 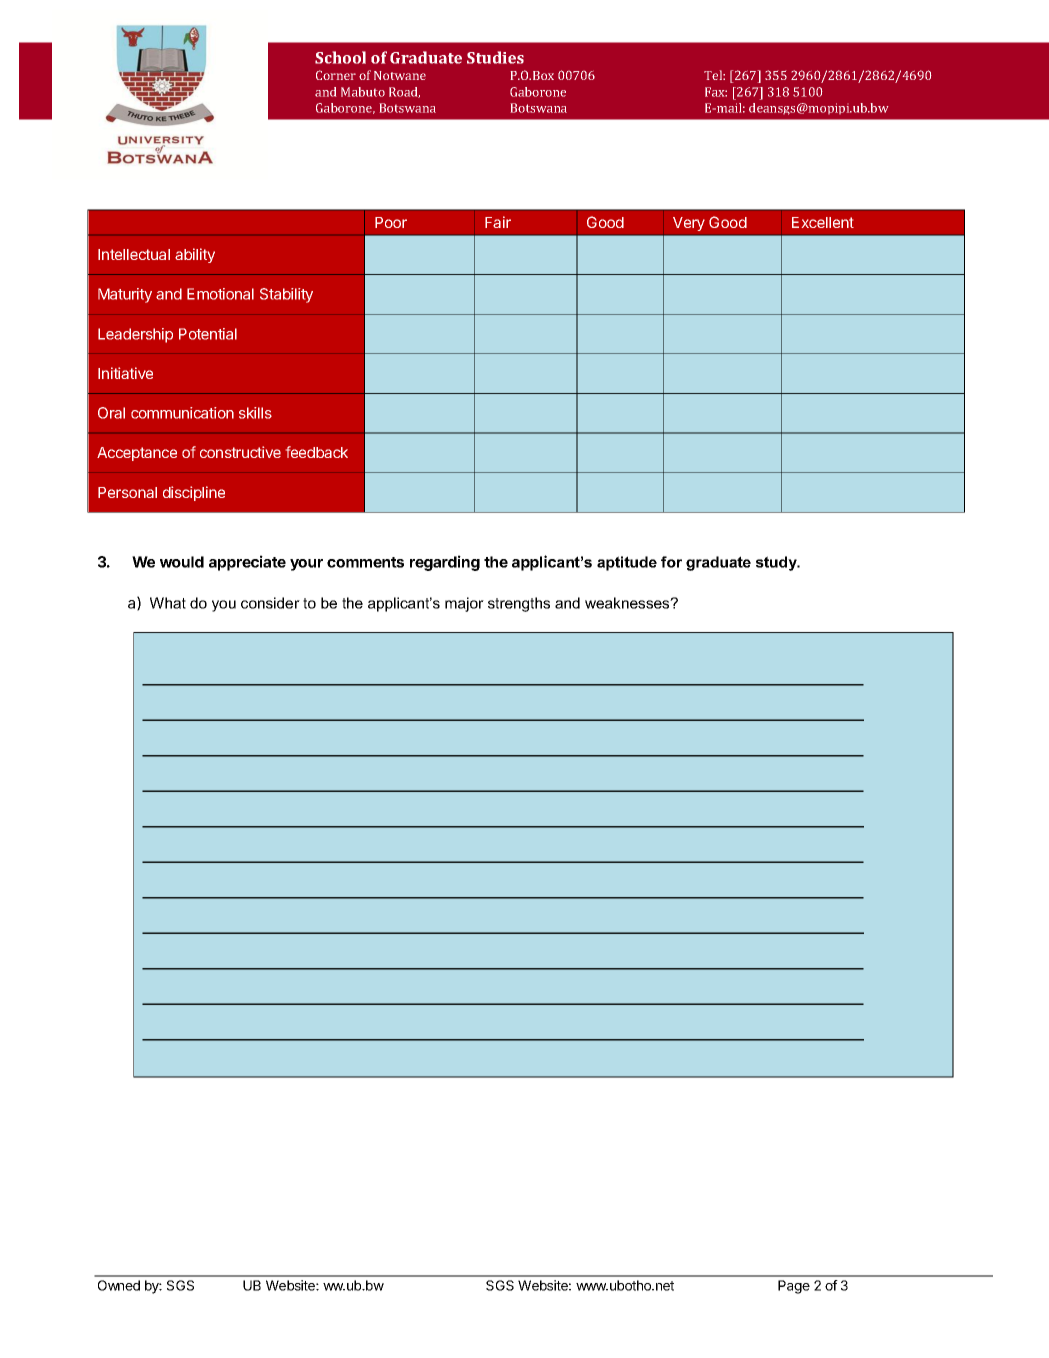 I want to click on Owned, so click(x=119, y=1285).
